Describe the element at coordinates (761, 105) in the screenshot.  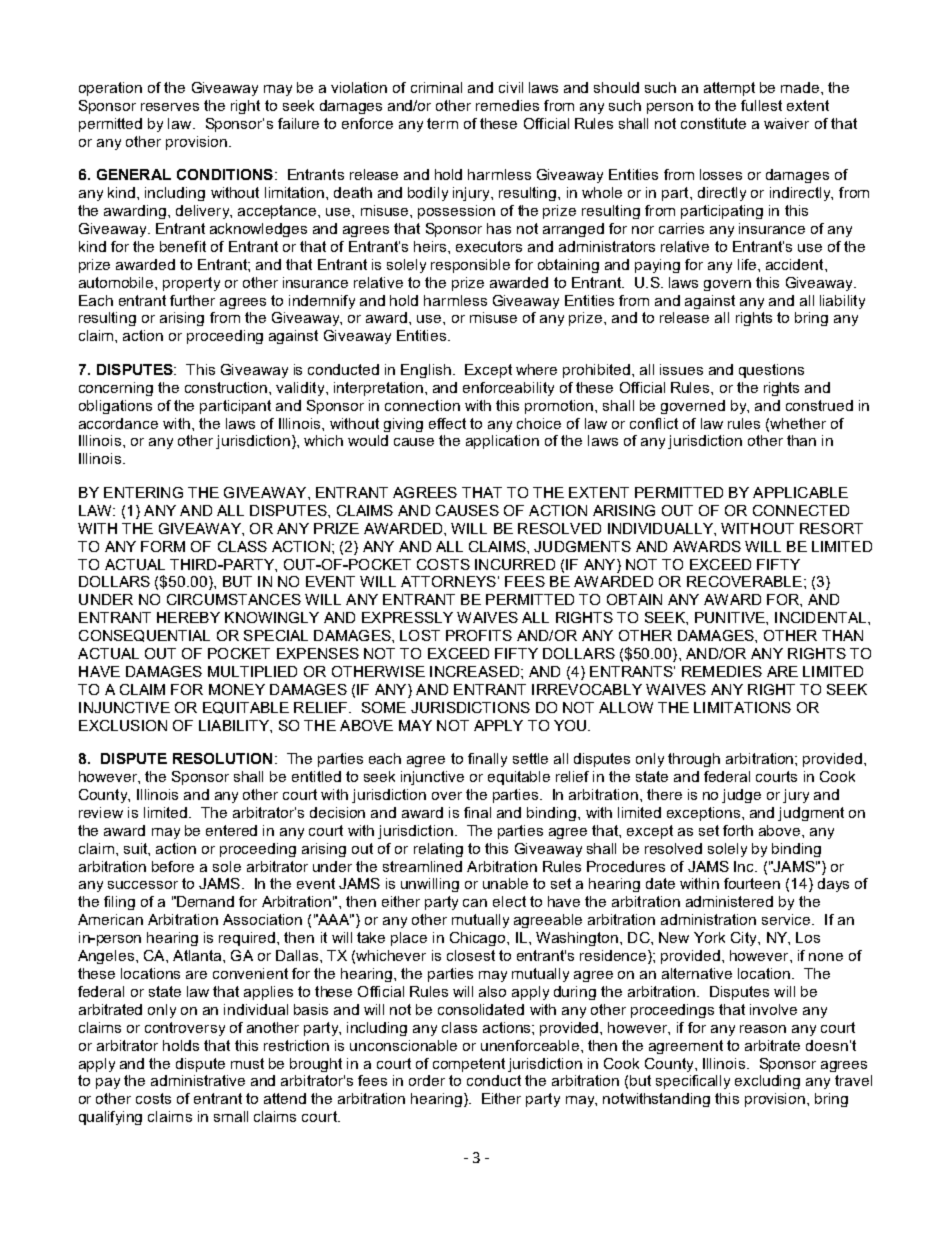
I see `fullest` at that location.
